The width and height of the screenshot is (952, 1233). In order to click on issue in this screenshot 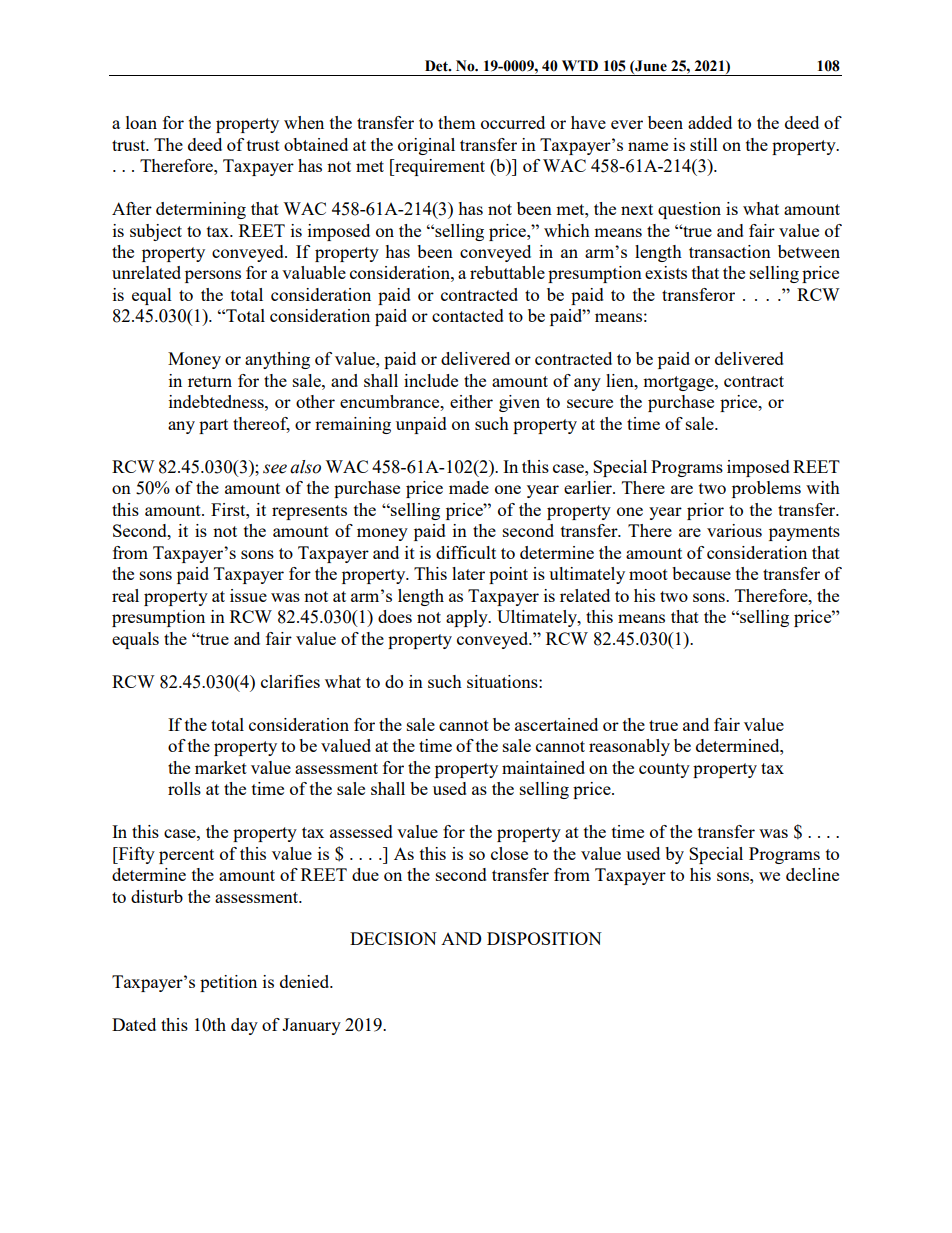, I will do `click(248, 595)`.
